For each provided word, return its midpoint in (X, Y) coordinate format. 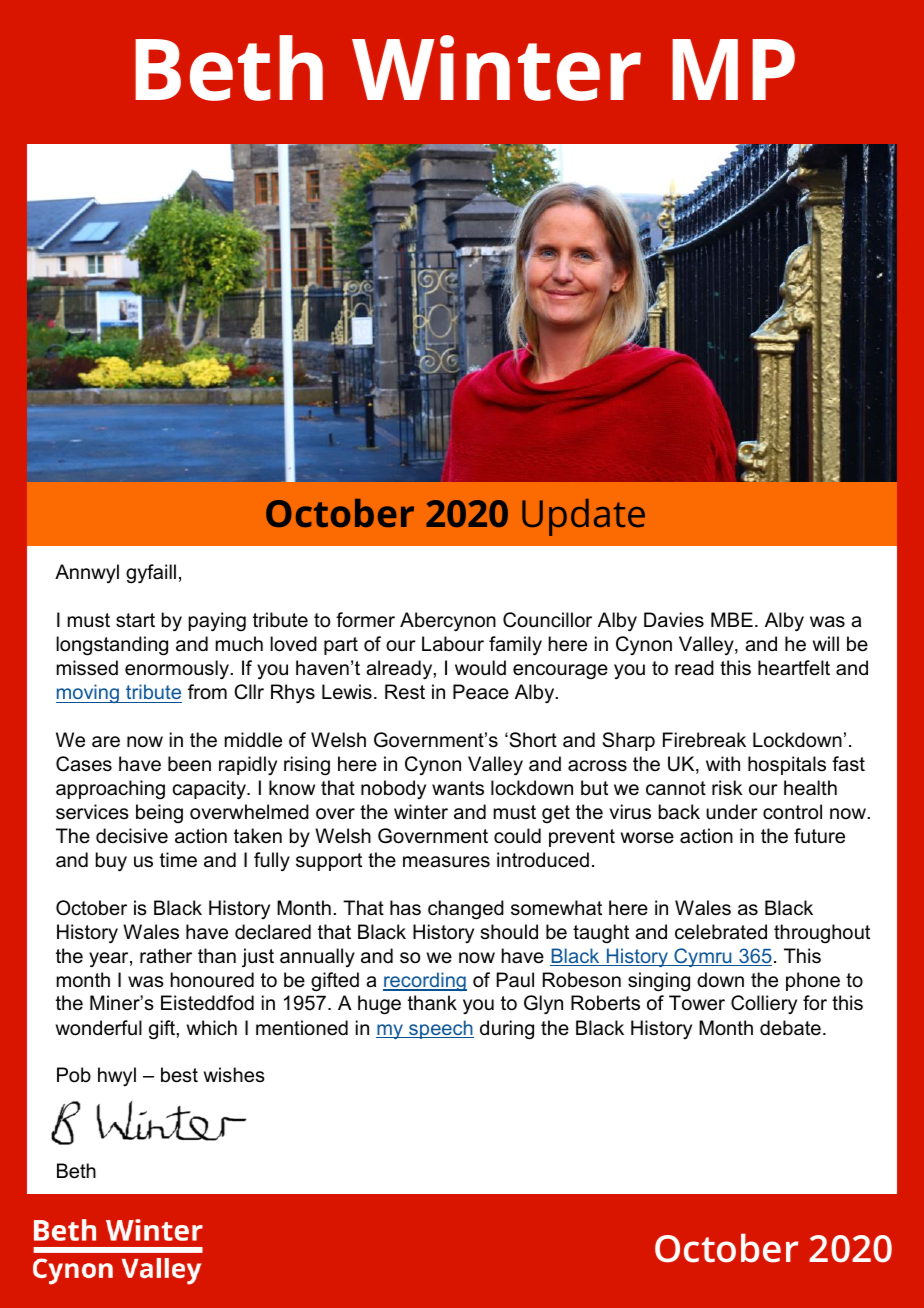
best (179, 1075)
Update (583, 517)
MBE (732, 619)
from (207, 692)
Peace (481, 692)
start (135, 620)
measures (446, 862)
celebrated (721, 932)
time (178, 860)
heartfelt (794, 668)
